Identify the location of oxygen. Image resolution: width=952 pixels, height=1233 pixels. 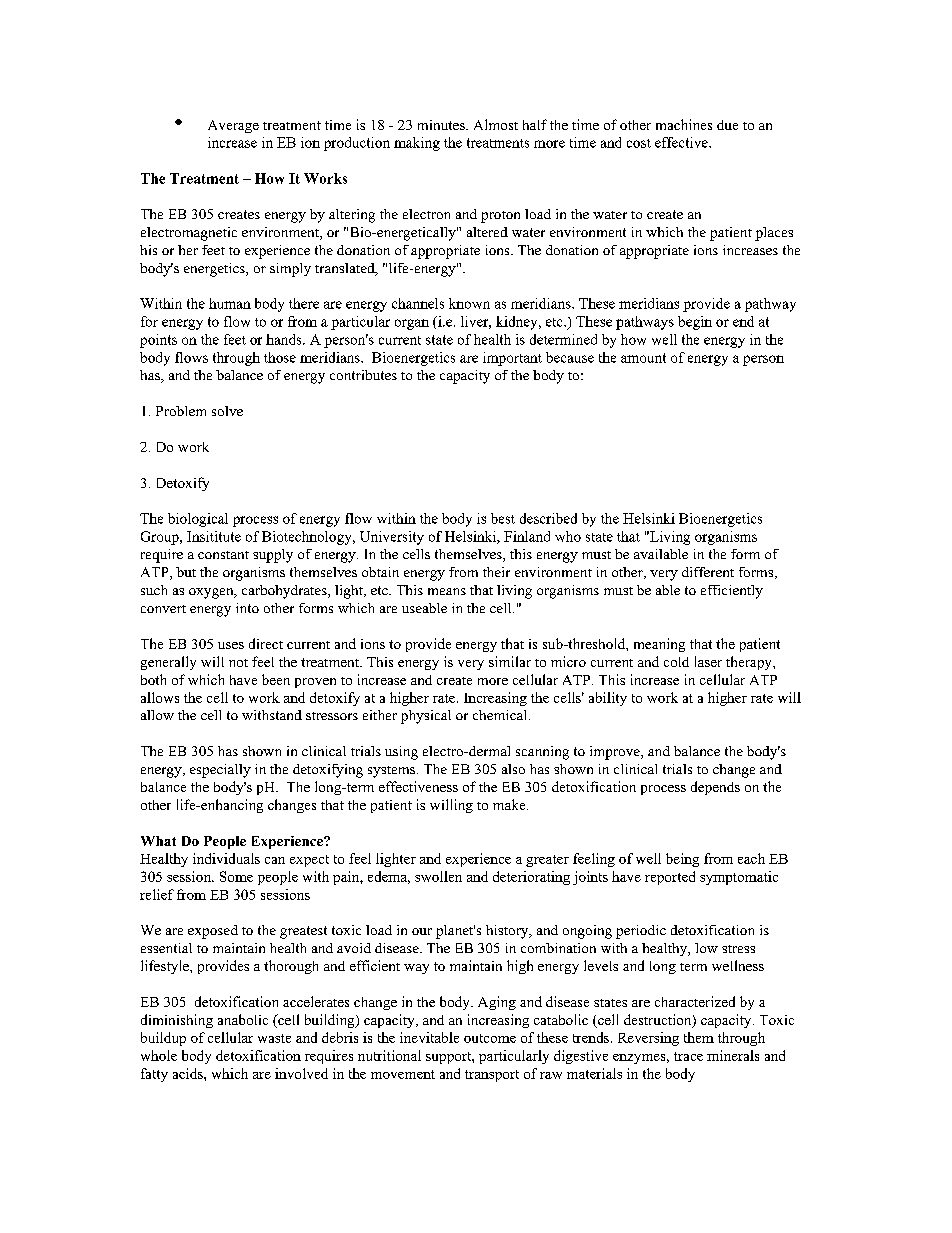
(212, 593).
